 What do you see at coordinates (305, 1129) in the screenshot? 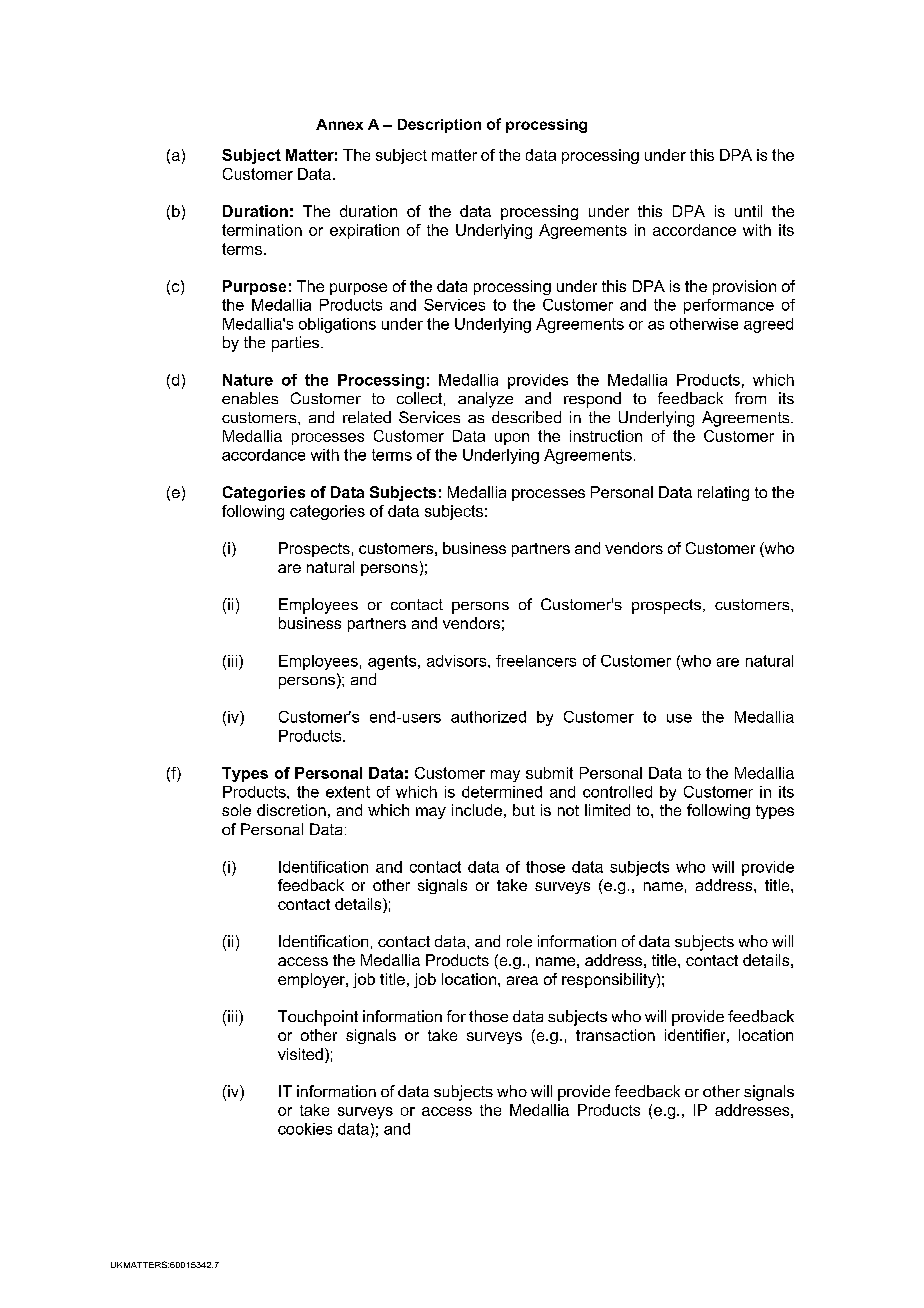
I see `cookies` at bounding box center [305, 1129].
